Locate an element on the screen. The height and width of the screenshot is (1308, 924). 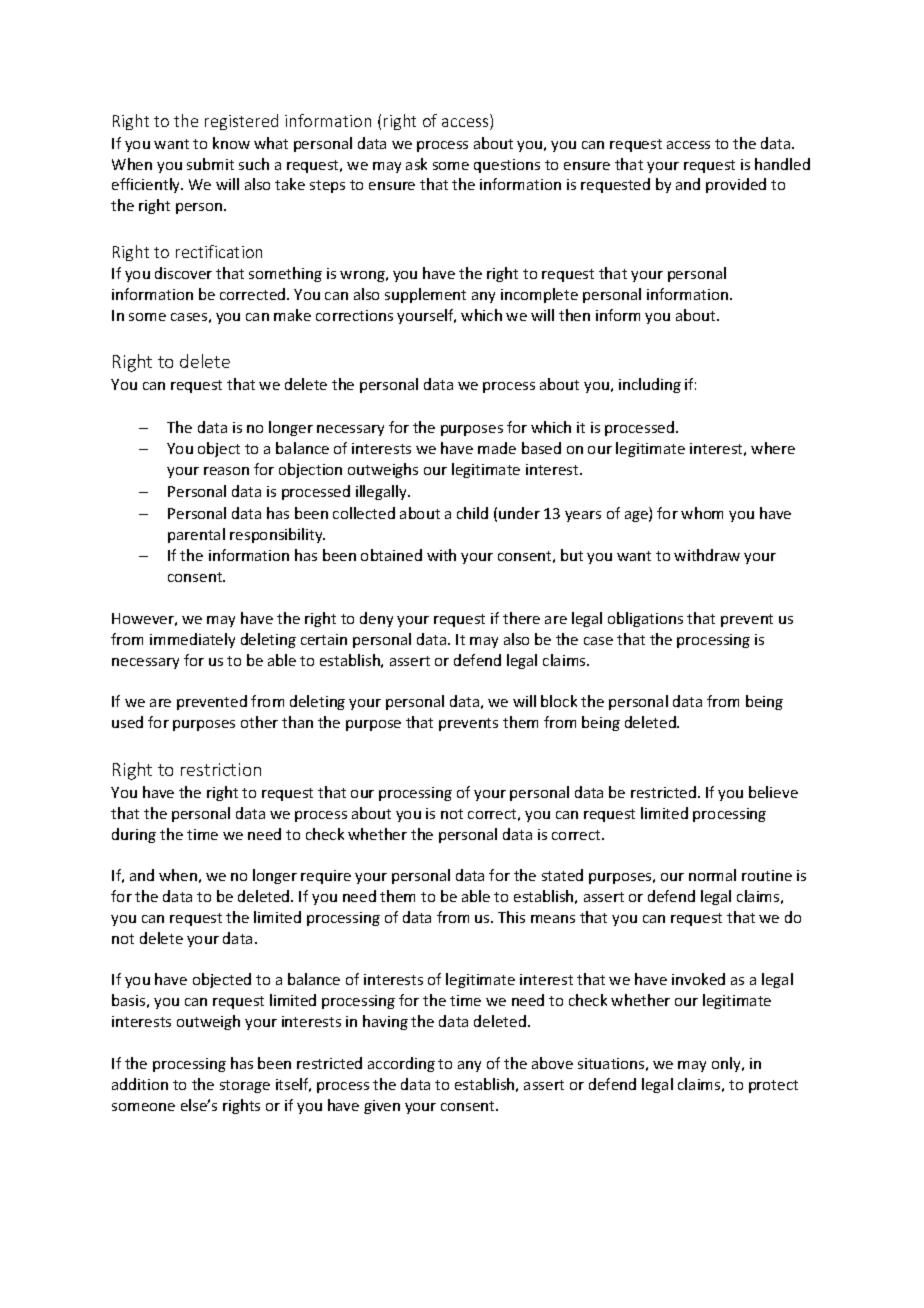
obligations is located at coordinates (645, 619).
